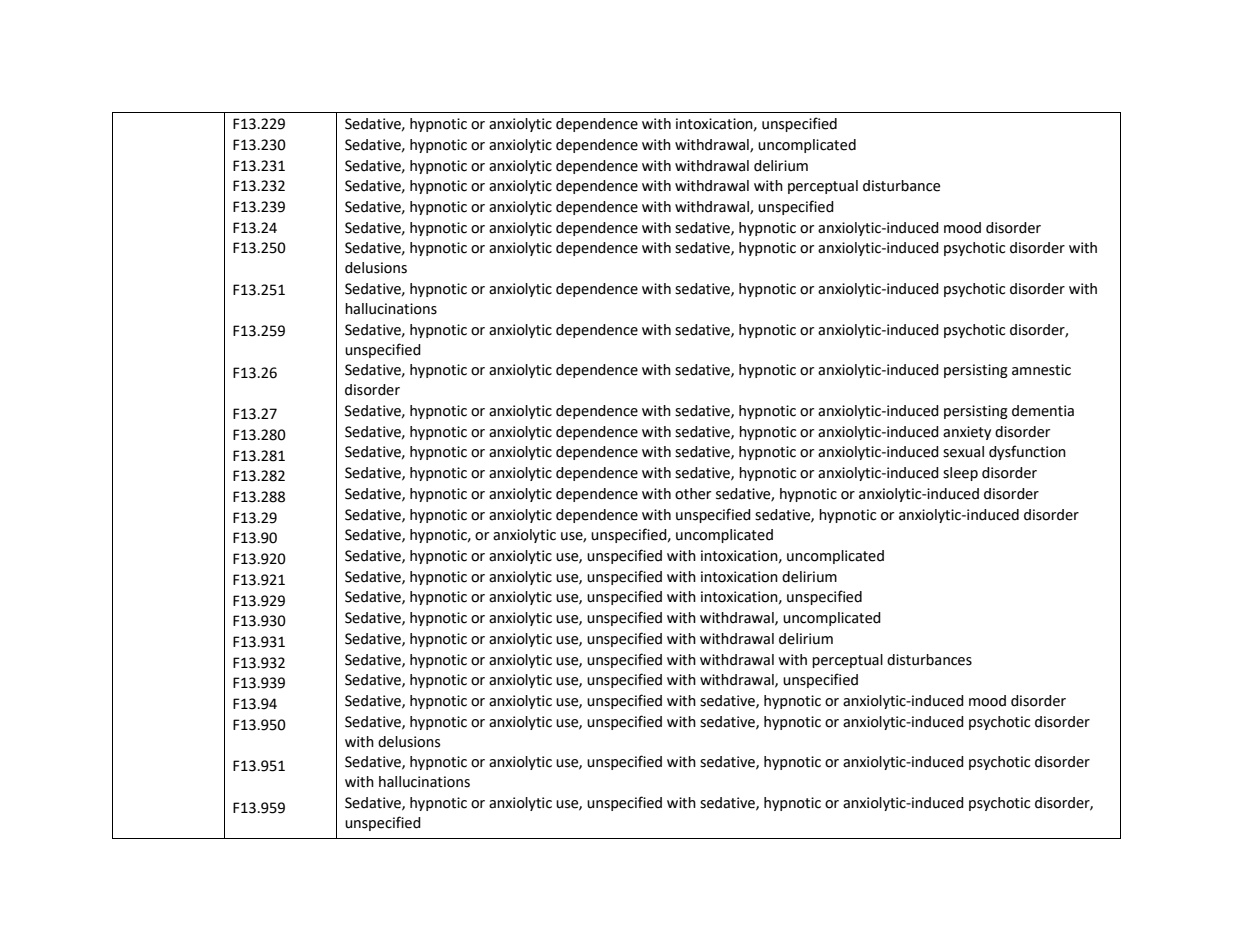 This screenshot has height=952, width=1233. I want to click on other, so click(693, 494).
